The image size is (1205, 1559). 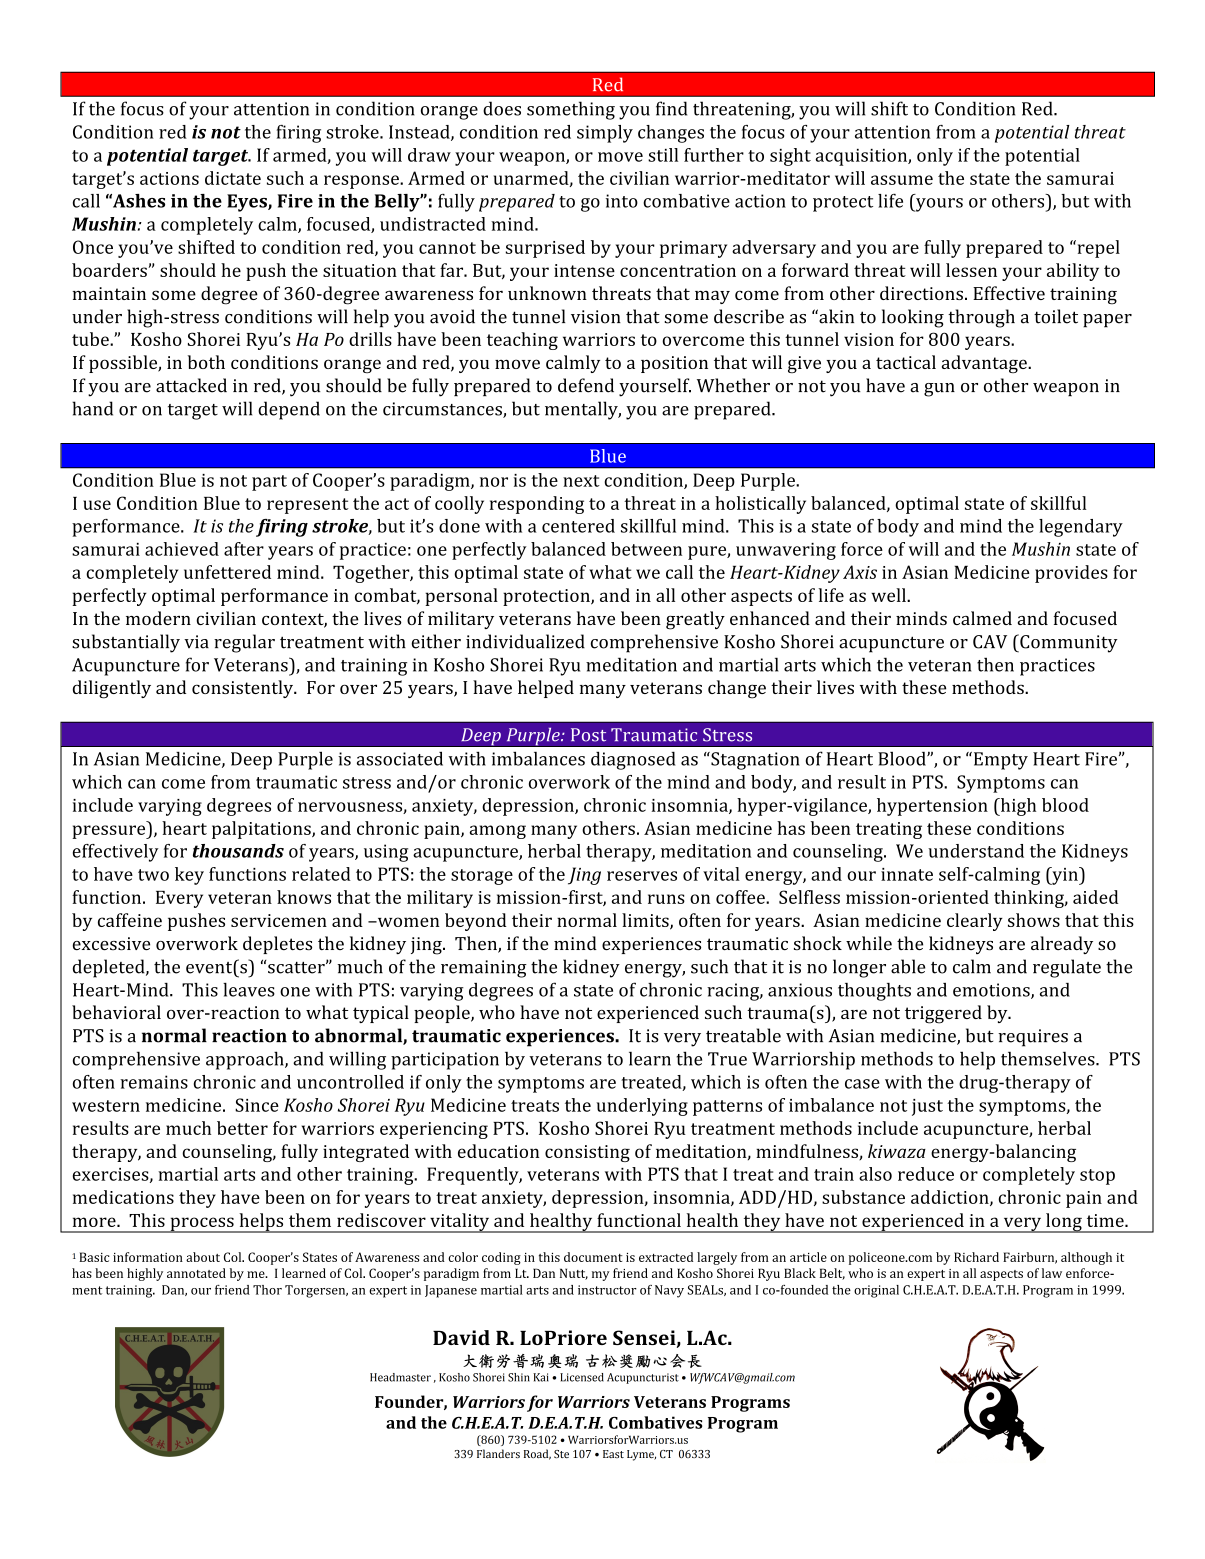 I want to click on dictate, so click(x=233, y=178).
